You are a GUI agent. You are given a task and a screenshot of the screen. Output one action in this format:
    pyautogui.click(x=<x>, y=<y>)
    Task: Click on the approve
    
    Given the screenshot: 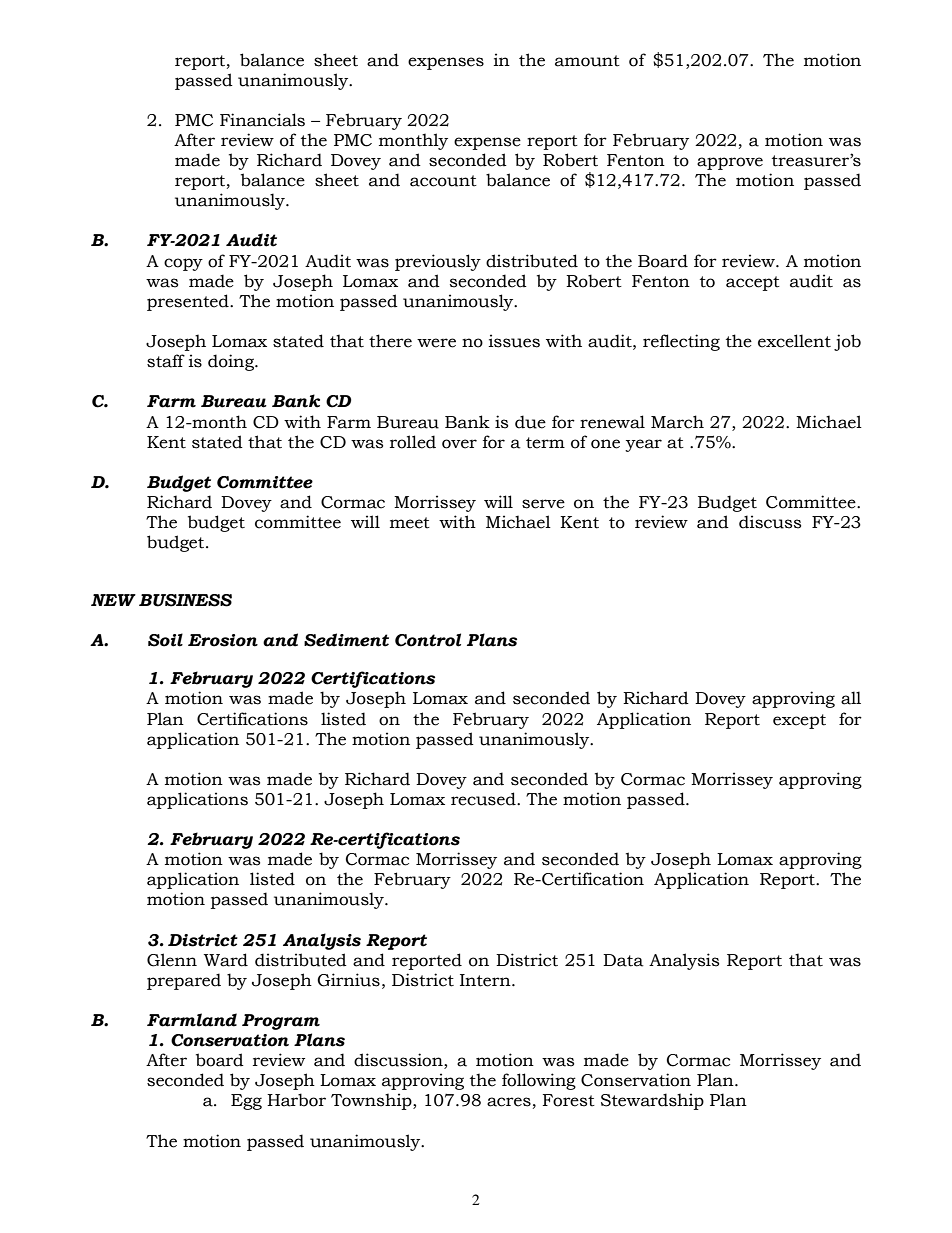 What is the action you would take?
    pyautogui.click(x=730, y=163)
